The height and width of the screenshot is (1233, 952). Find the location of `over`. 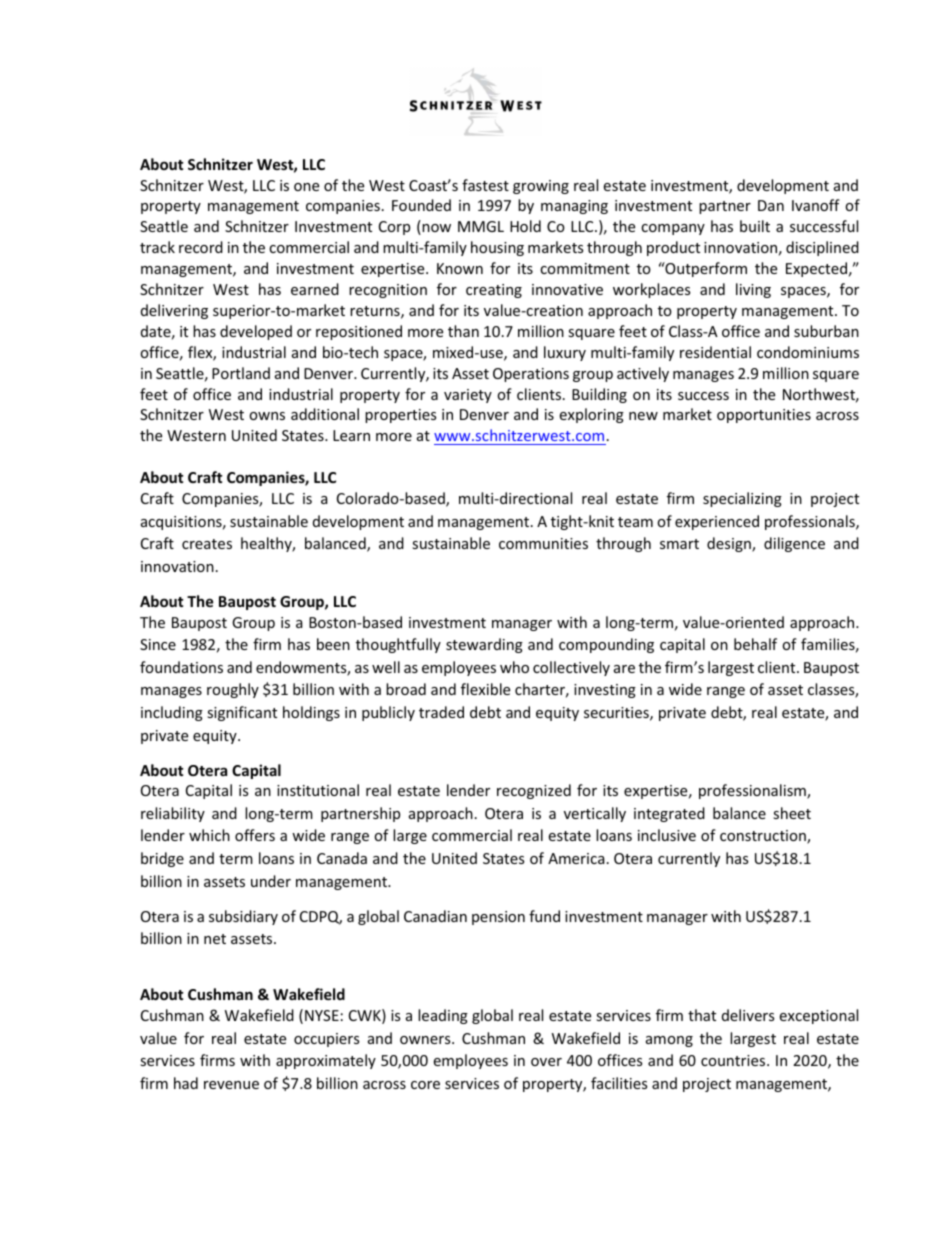

over is located at coordinates (546, 1062).
